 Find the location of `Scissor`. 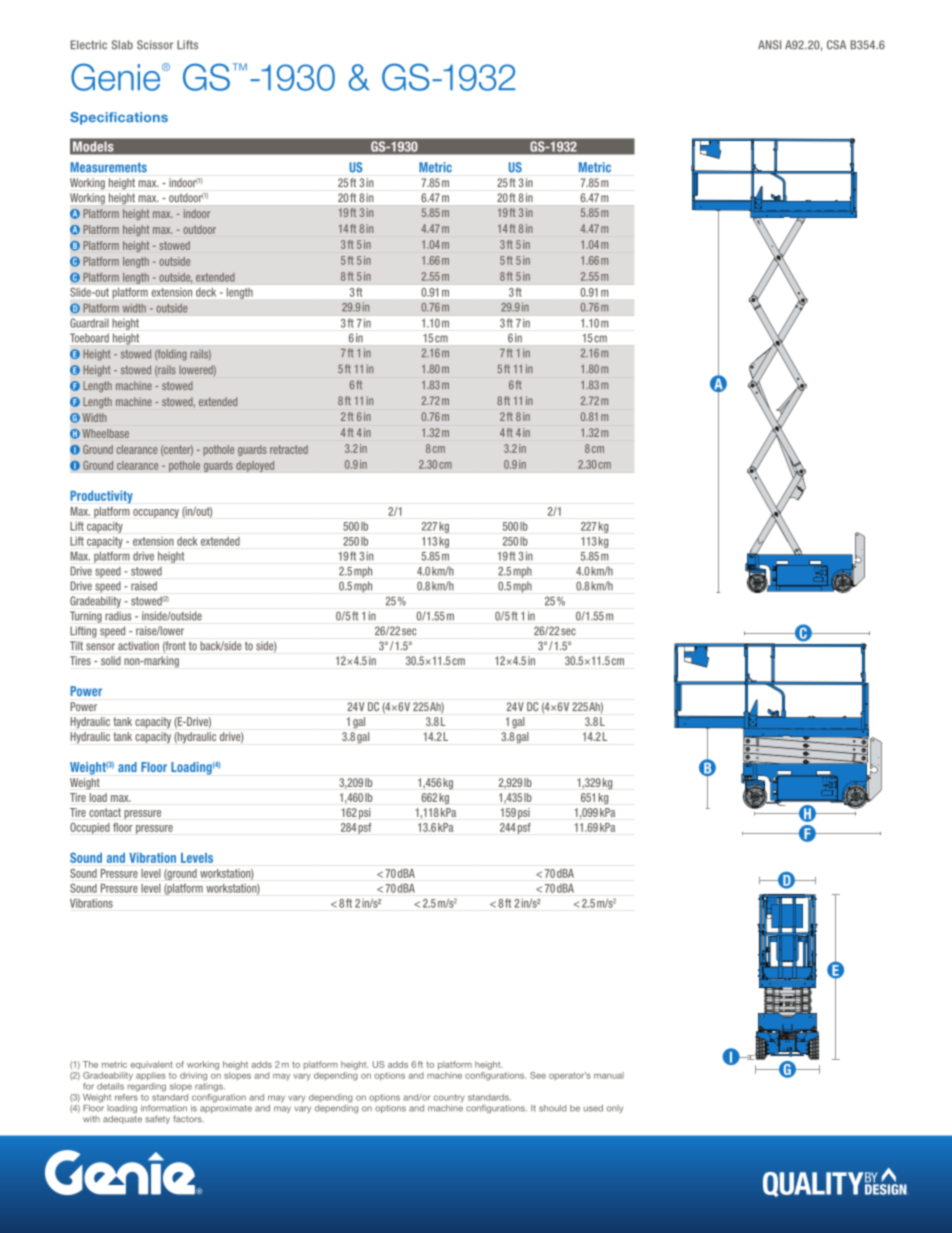

Scissor is located at coordinates (155, 45).
